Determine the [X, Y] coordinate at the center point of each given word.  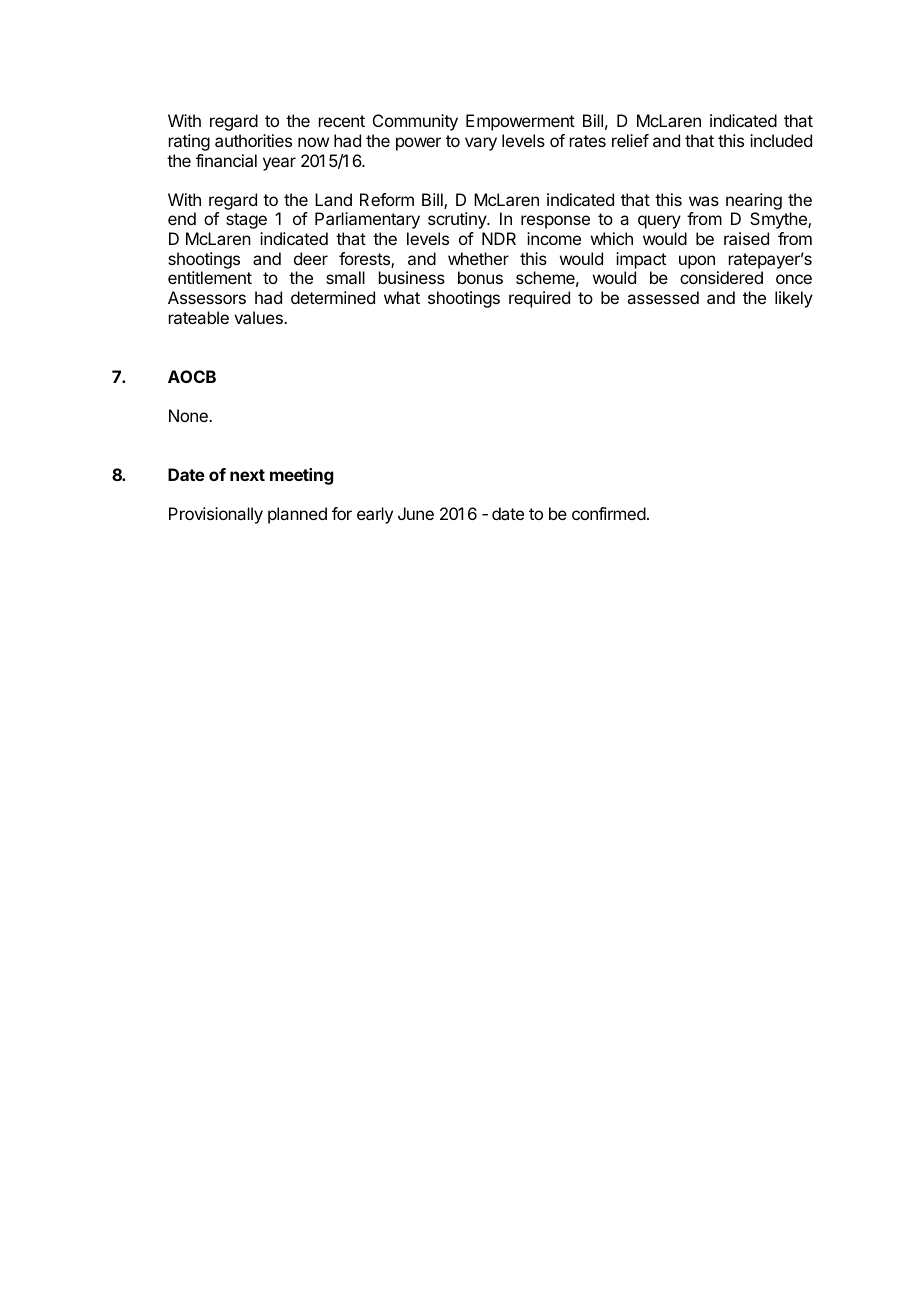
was [704, 201]
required [539, 299]
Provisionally [216, 515]
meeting [302, 476]
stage [246, 221]
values [259, 317]
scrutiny [458, 220]
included [781, 140]
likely [794, 299]
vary [481, 144]
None [189, 415]
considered [721, 277]
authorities [253, 140]
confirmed [609, 513]
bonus [480, 277]
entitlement [210, 277]
